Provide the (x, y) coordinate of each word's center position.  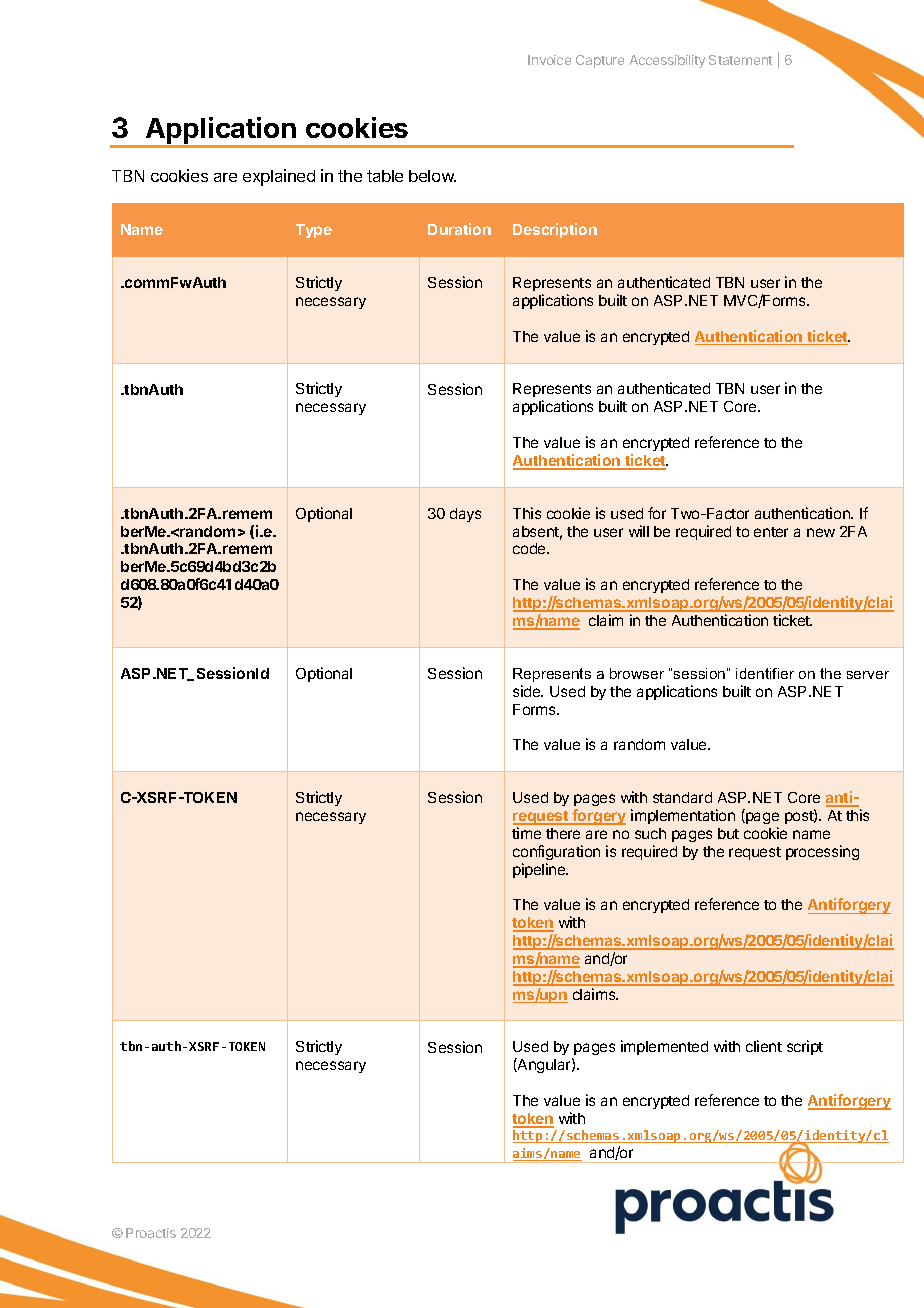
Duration (459, 229)
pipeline (540, 870)
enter (771, 532)
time (526, 833)
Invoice (549, 60)
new (821, 532)
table (385, 176)
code (530, 548)
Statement (740, 60)
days (465, 515)
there (563, 833)
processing (822, 852)
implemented (664, 1047)
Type (314, 231)
